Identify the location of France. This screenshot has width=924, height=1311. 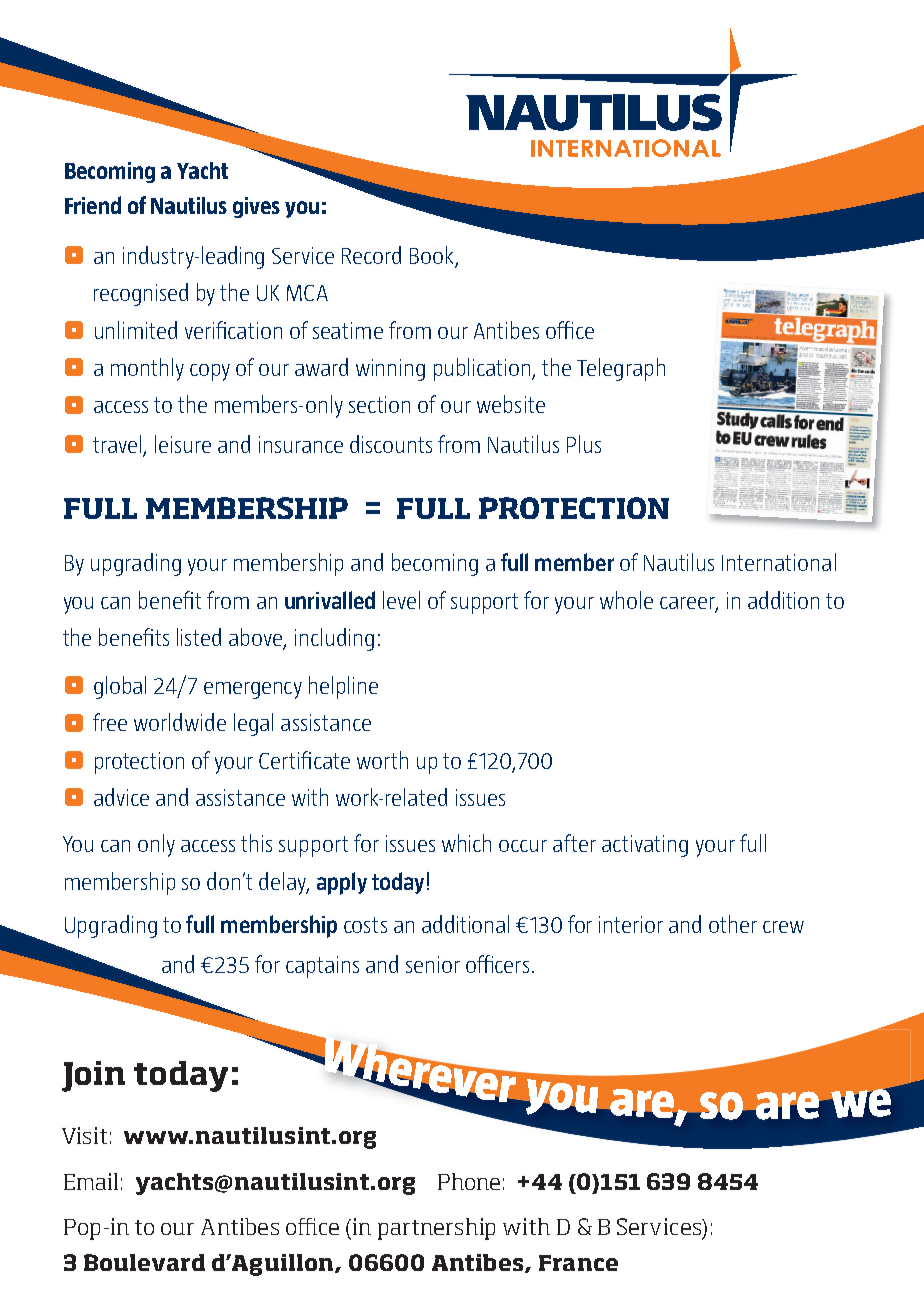
(578, 1263).
